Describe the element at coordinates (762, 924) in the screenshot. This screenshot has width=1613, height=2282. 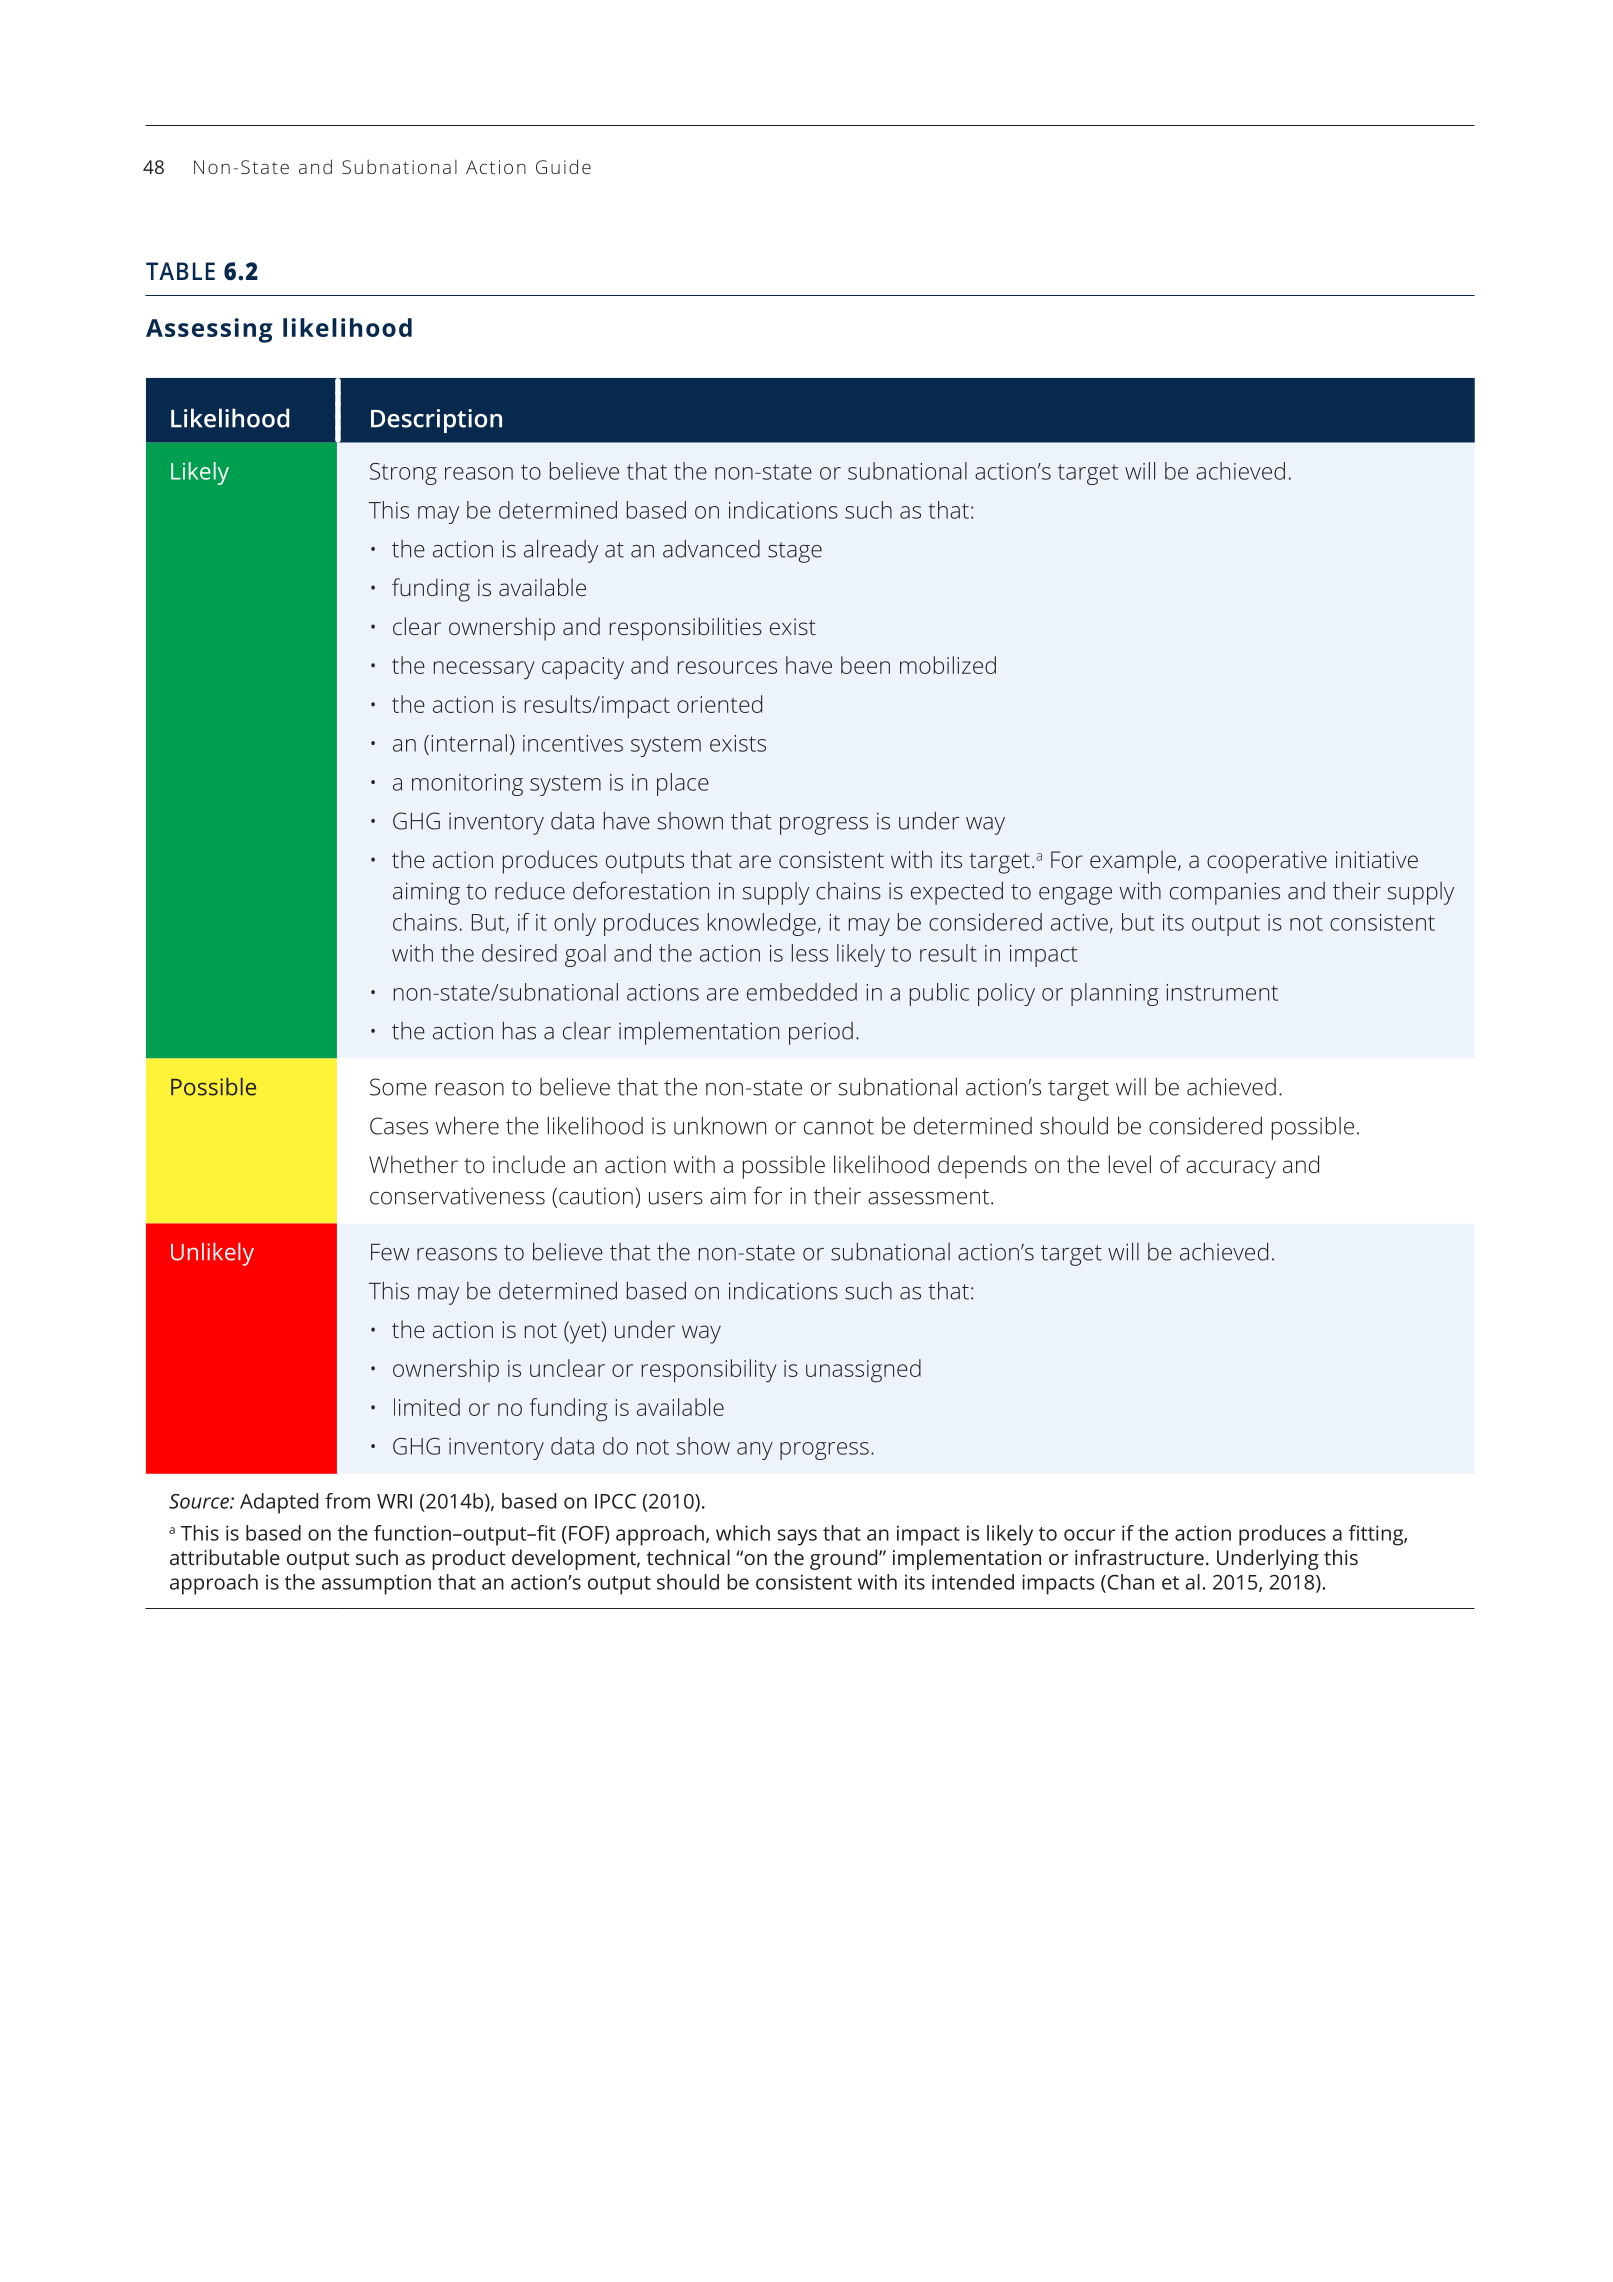
I see `knowledge` at that location.
